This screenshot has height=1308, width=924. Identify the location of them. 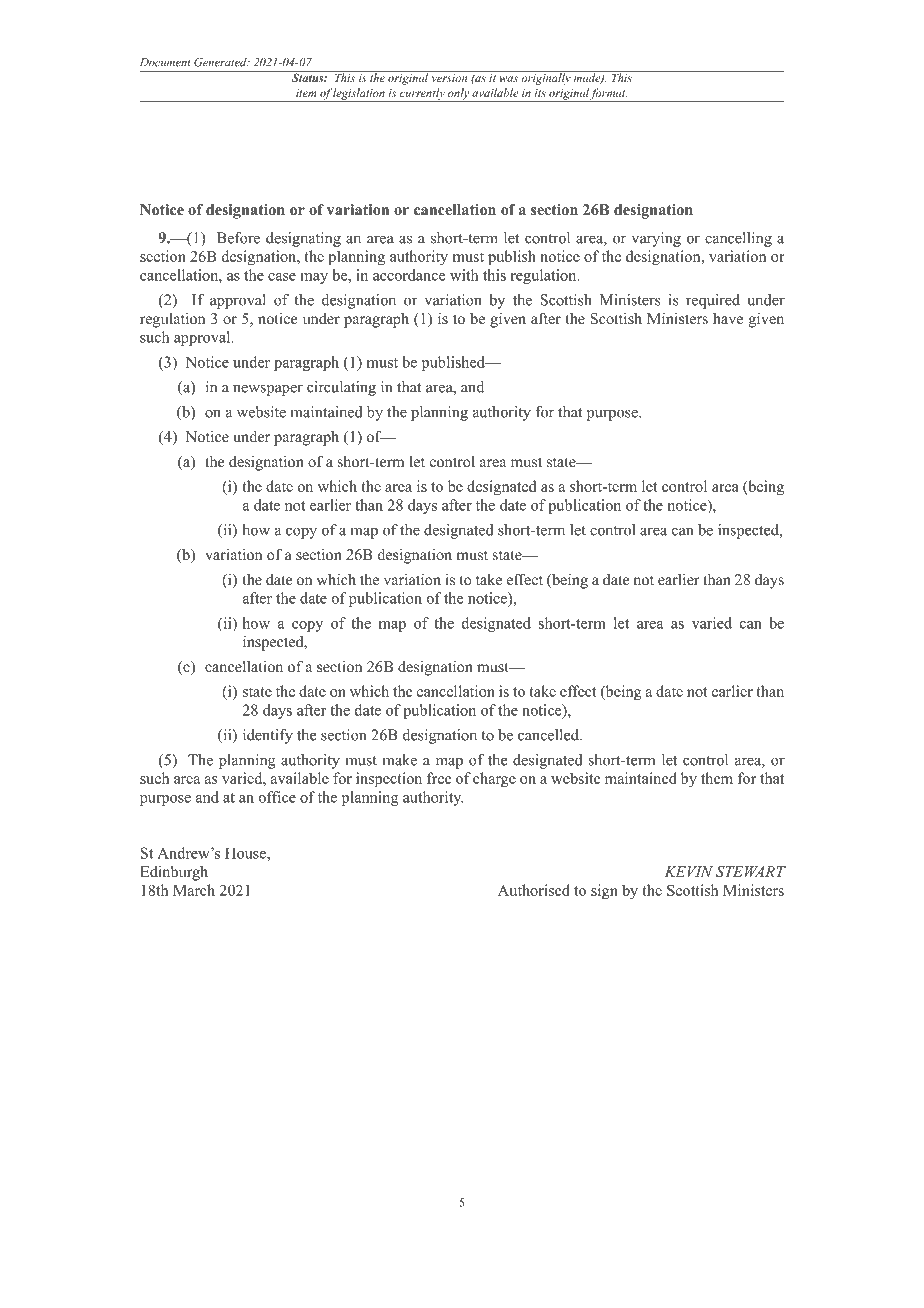
(717, 778).
